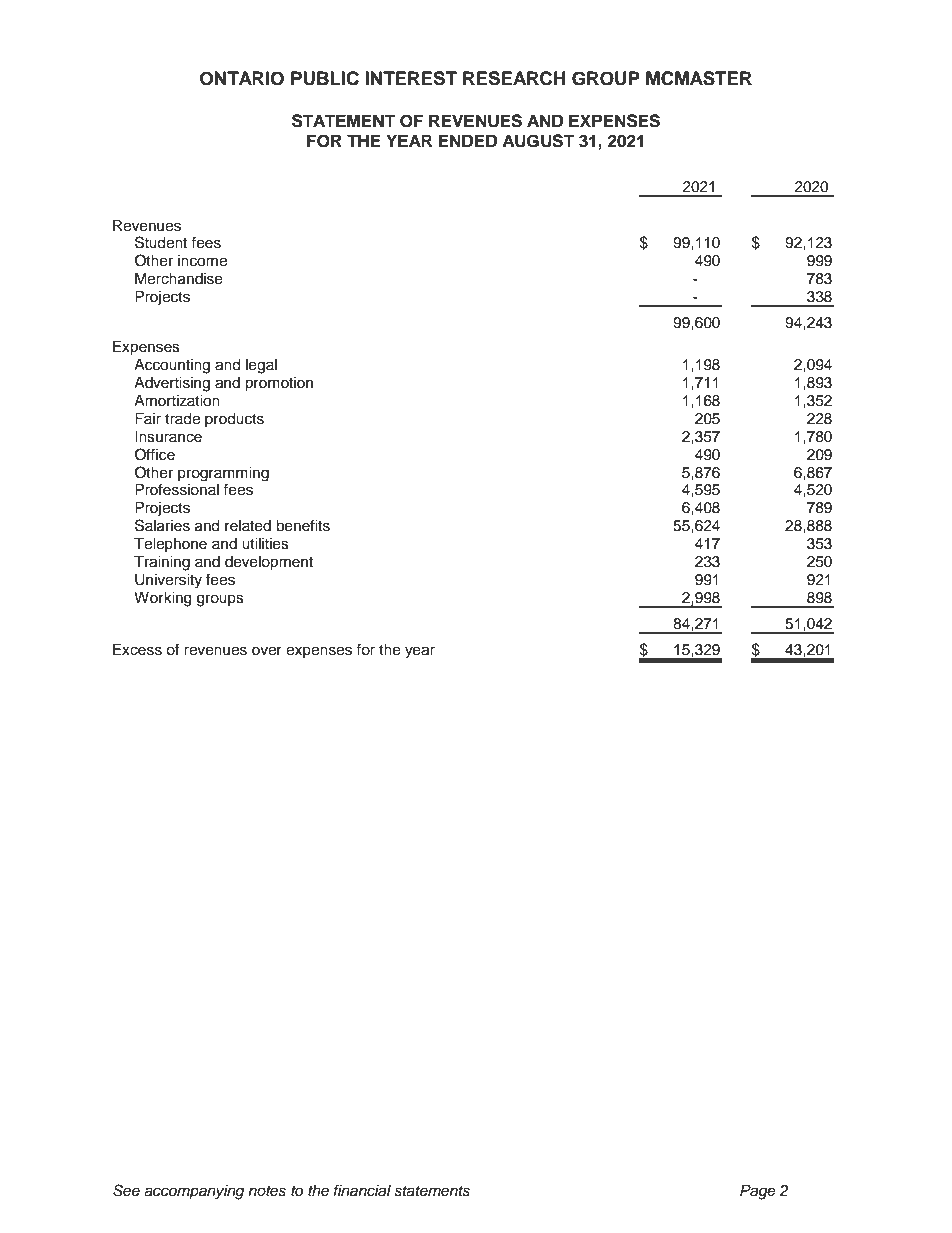 Image resolution: width=952 pixels, height=1233 pixels. Describe the element at coordinates (699, 78) in the screenshot. I see `MCMASTER` at that location.
